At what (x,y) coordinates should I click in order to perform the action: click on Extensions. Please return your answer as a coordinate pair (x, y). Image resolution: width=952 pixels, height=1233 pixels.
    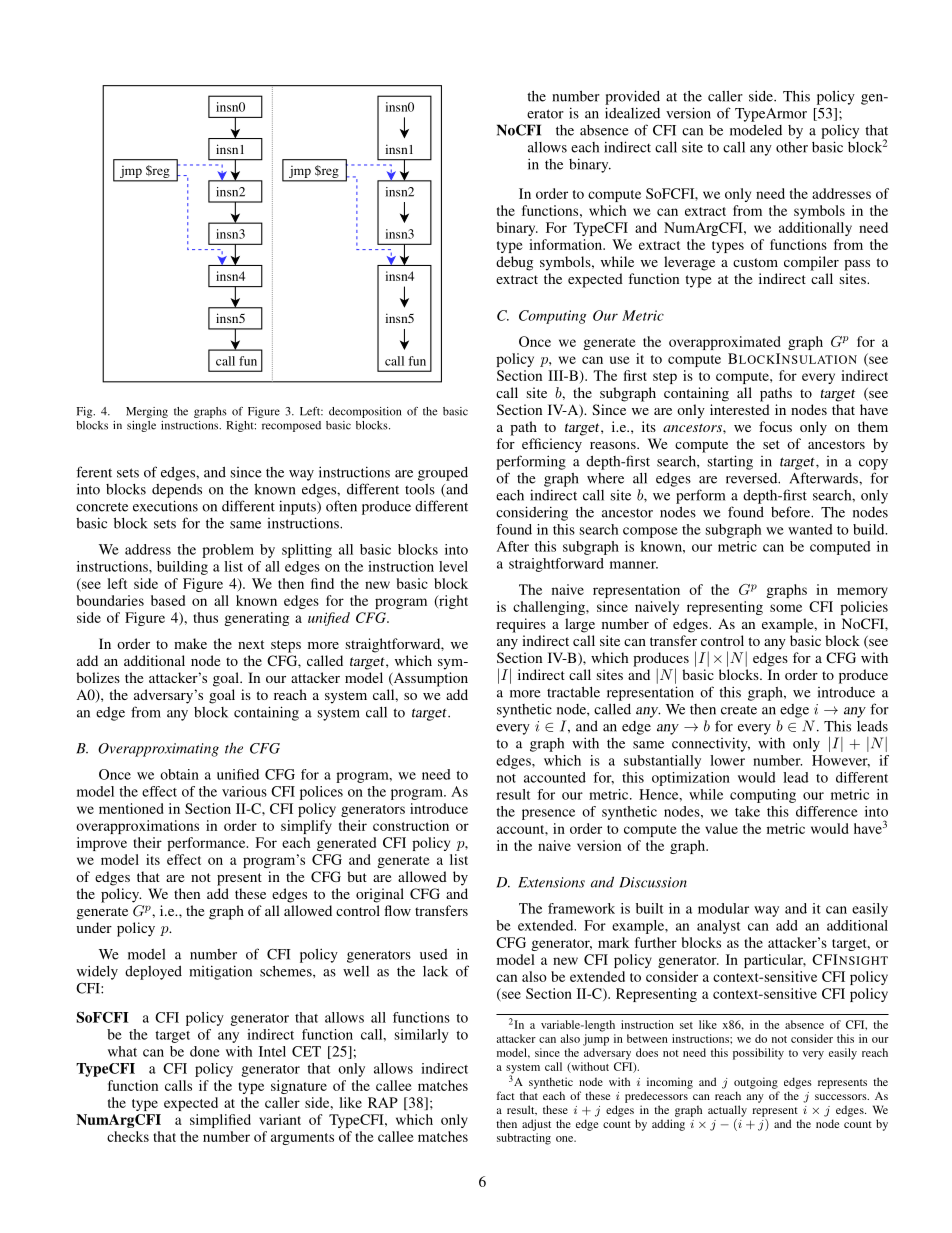
    Looking at the image, I should click on (551, 882).
